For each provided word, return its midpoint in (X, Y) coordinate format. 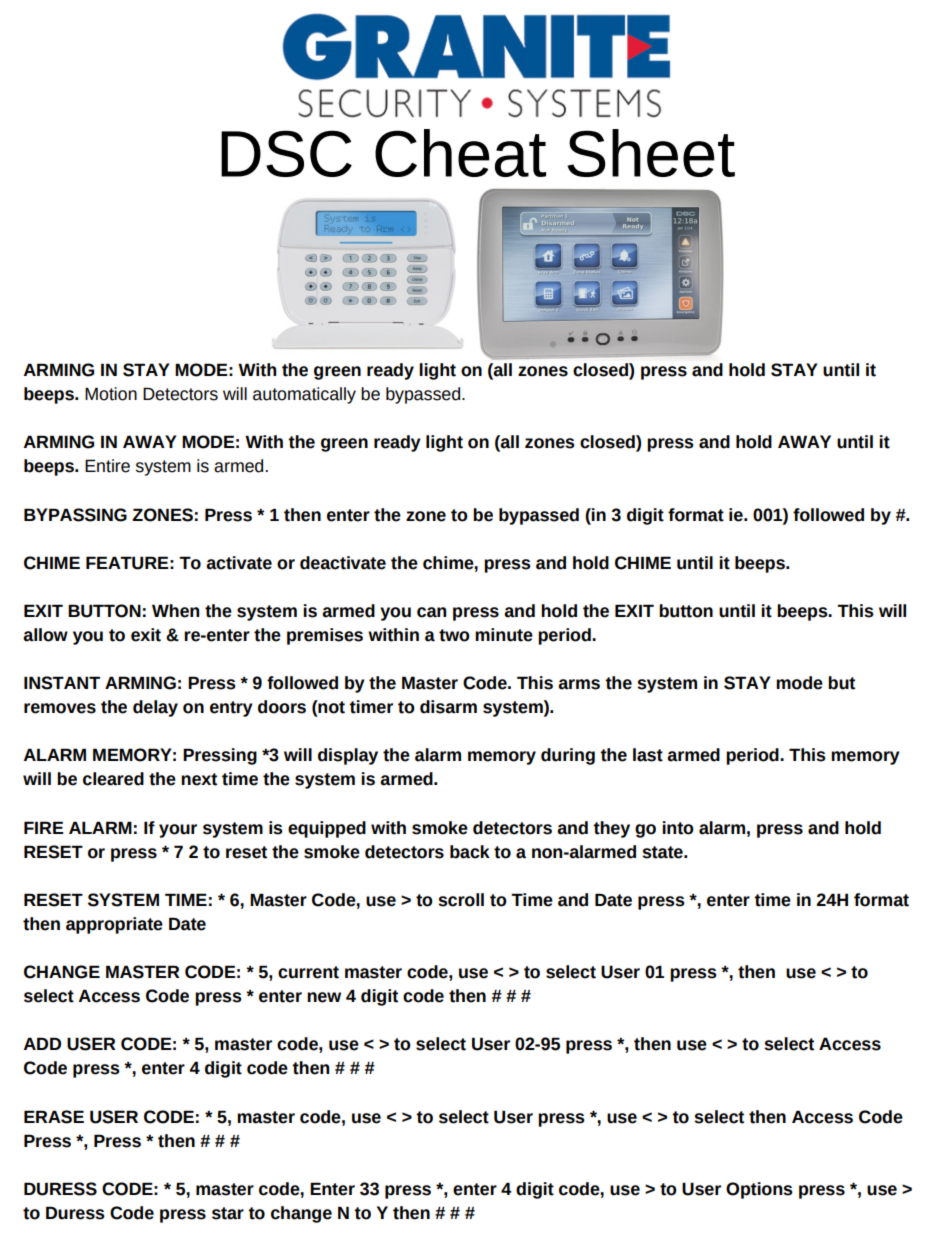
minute (504, 635)
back (470, 852)
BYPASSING (75, 515)
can (431, 612)
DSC (286, 153)
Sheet (651, 153)
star (228, 1213)
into (678, 828)
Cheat (460, 153)
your (178, 831)
